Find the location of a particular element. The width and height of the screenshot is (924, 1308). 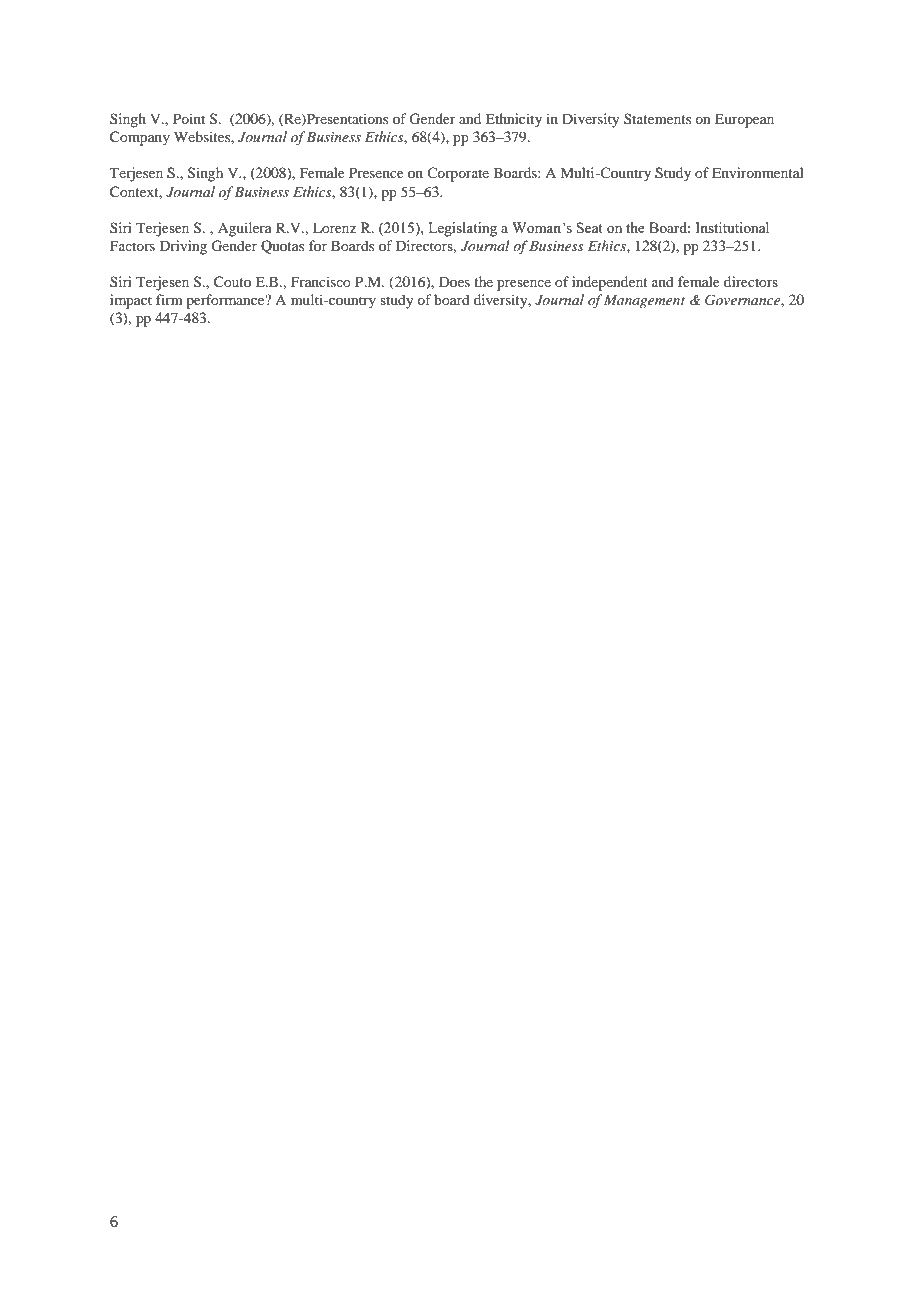

Does is located at coordinates (454, 281).
